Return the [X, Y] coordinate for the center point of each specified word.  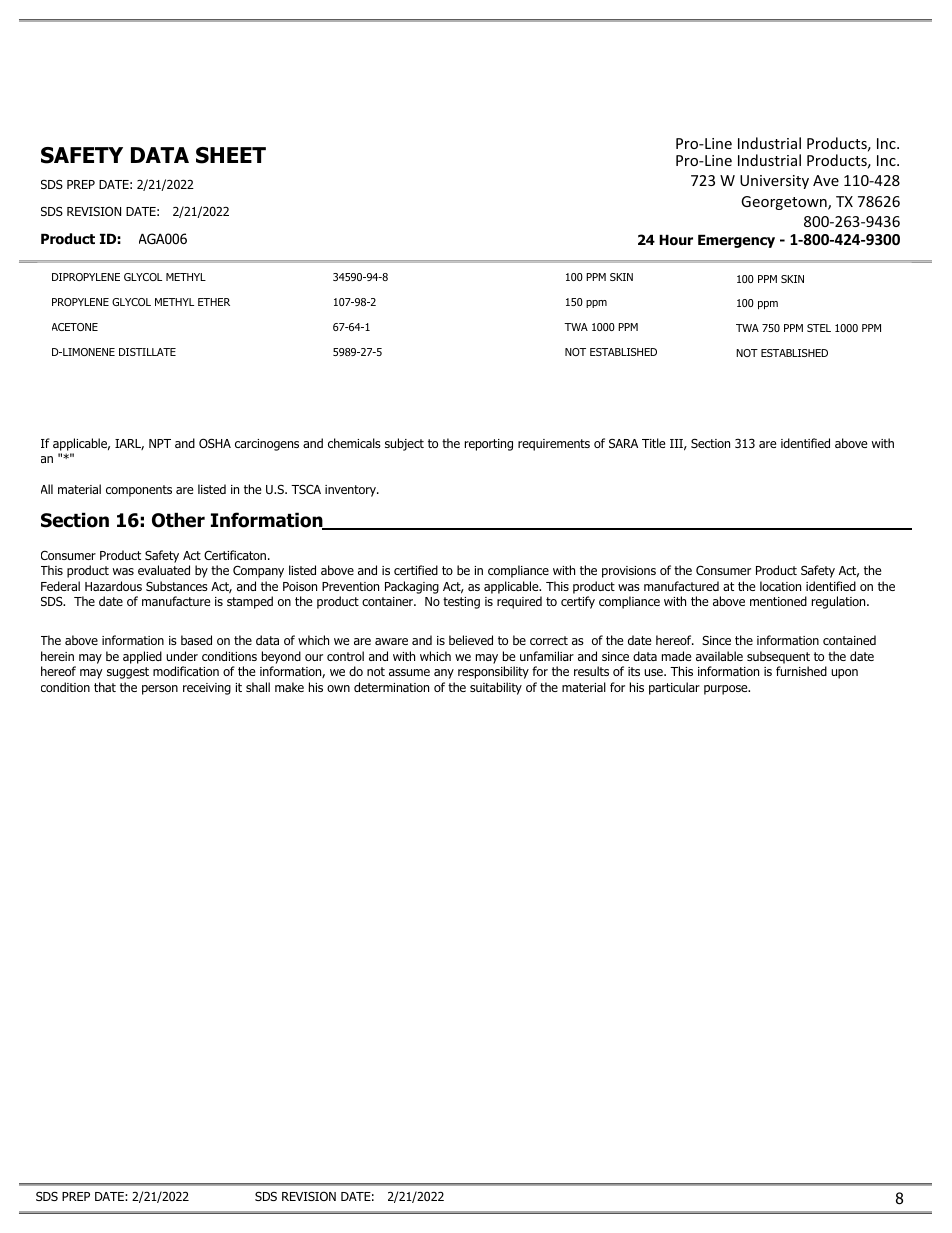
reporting [489, 445]
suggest [128, 673]
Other [178, 520]
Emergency [736, 241]
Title [653, 443]
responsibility [493, 672]
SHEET [231, 155]
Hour [676, 240]
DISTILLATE [147, 352]
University [774, 182]
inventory [351, 491]
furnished [801, 671]
